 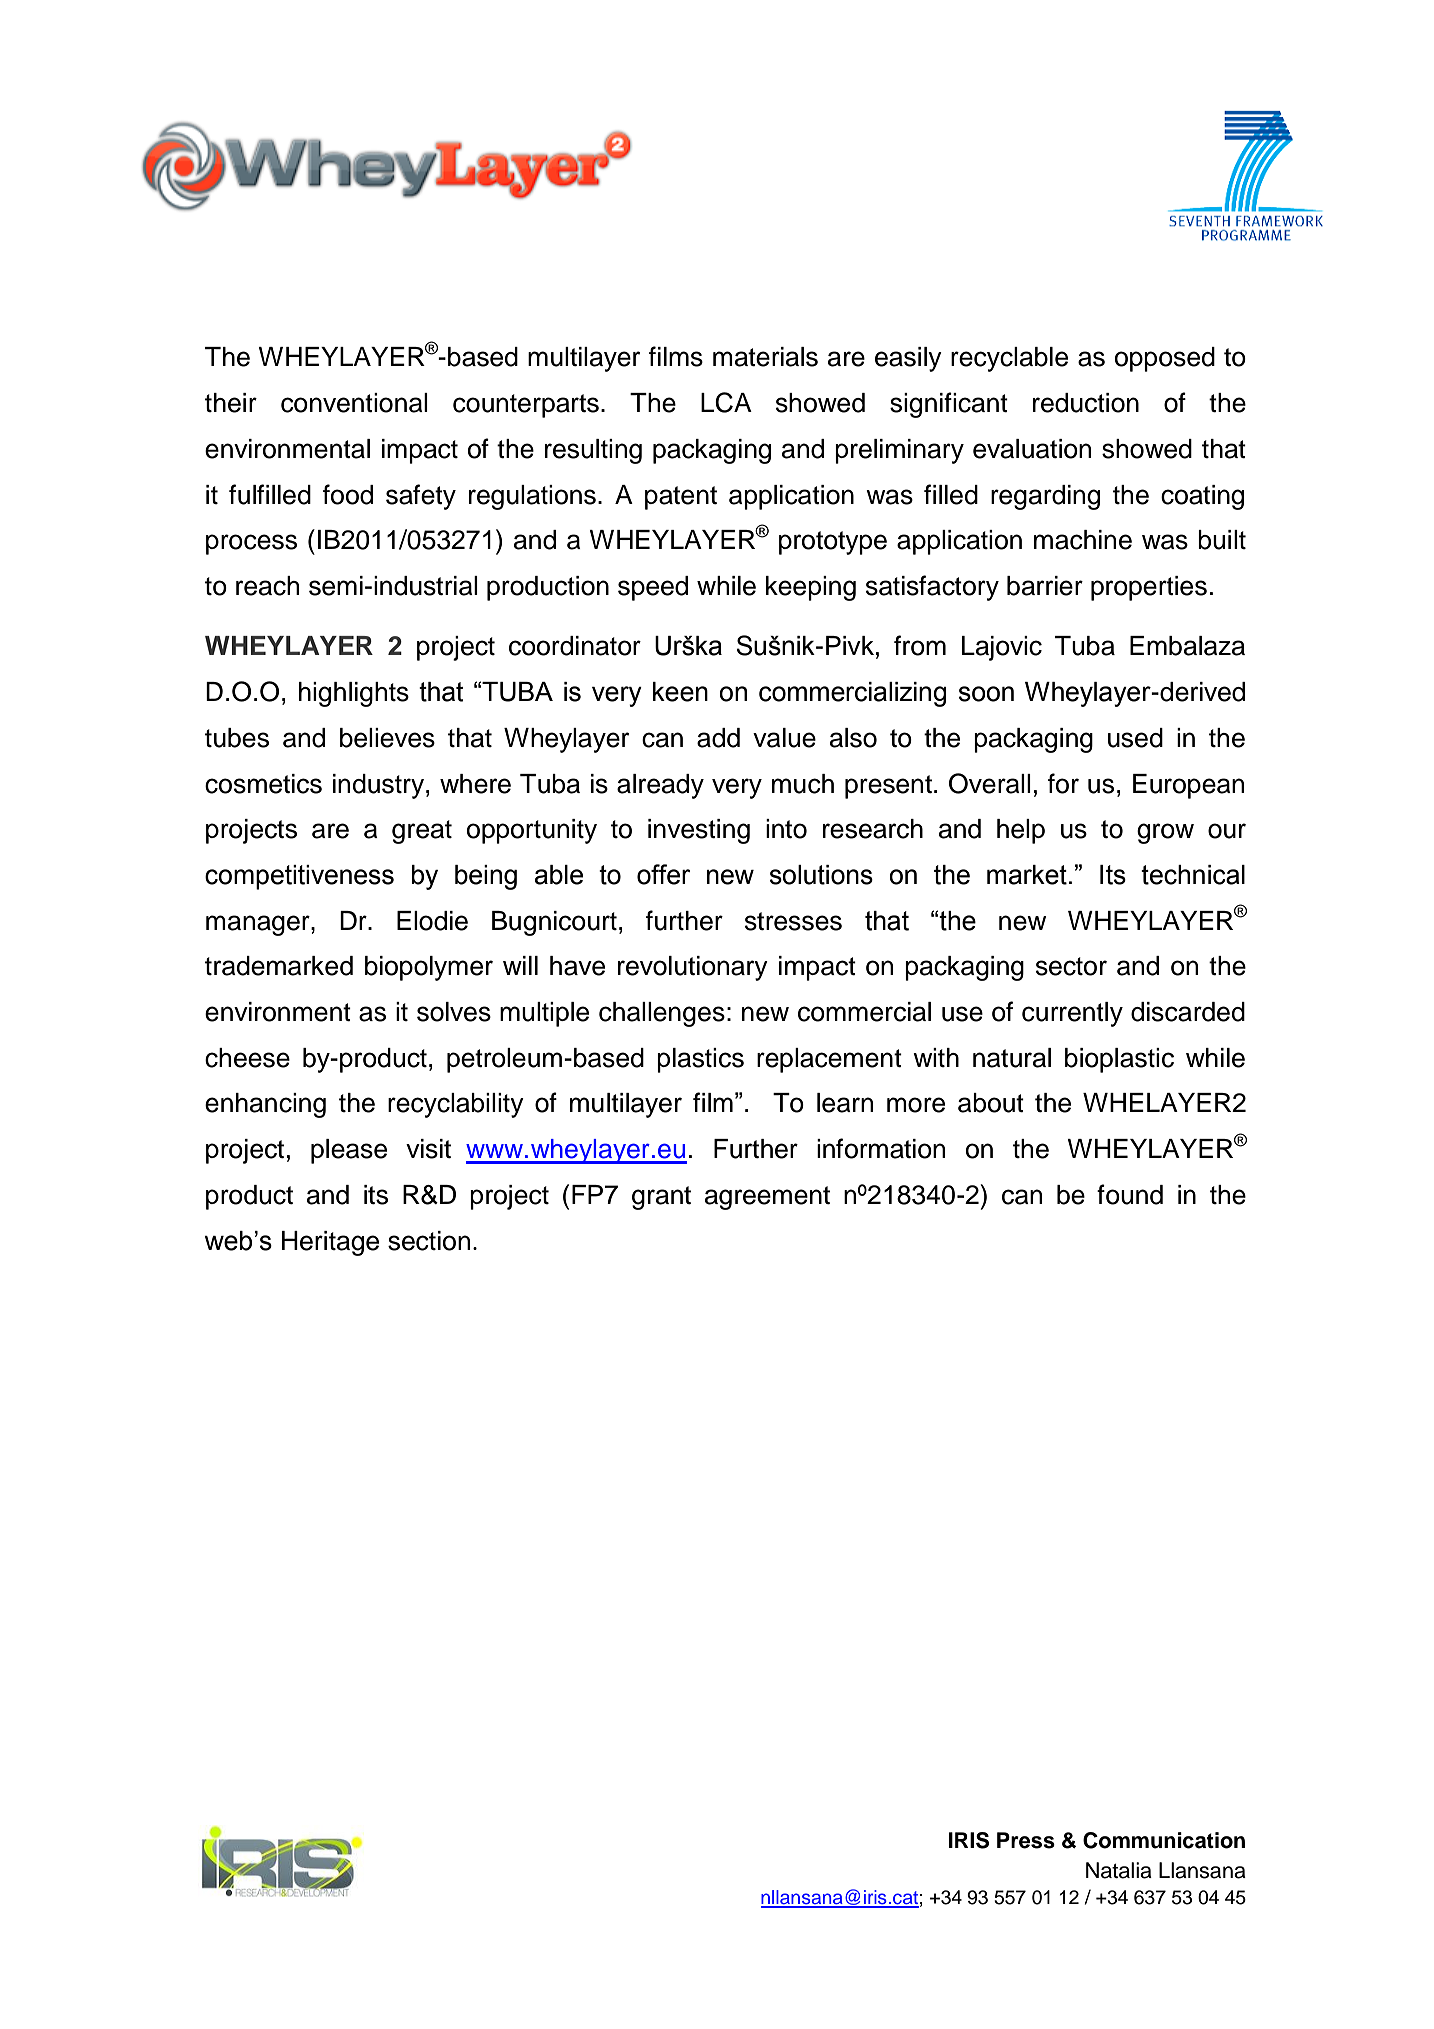 I want to click on found, so click(x=1130, y=1194).
